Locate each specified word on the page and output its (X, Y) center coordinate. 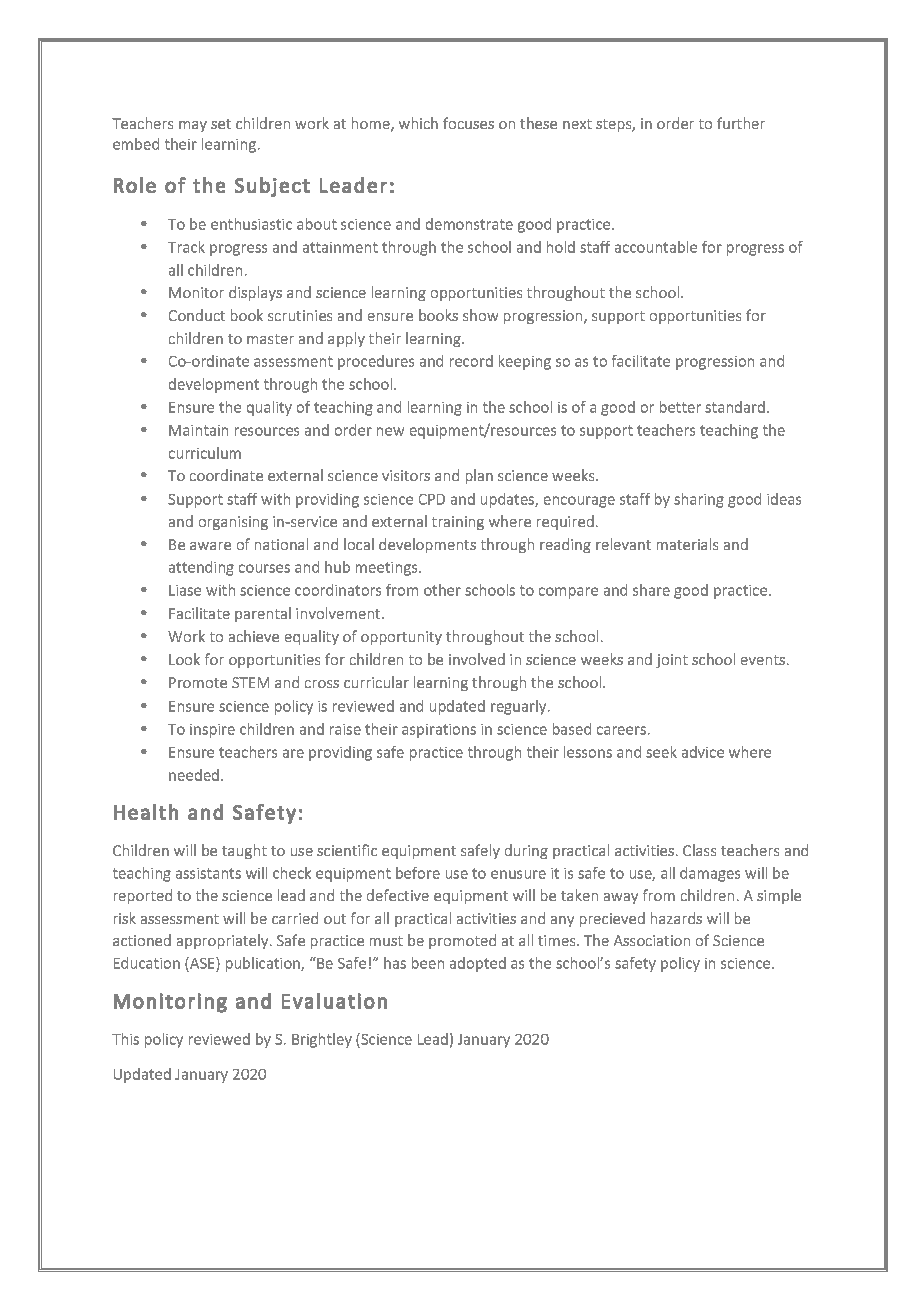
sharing (699, 500)
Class (699, 850)
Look (184, 659)
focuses (468, 123)
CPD (432, 499)
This (125, 1039)
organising (233, 523)
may (193, 126)
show (480, 315)
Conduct (197, 315)
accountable (656, 247)
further (741, 123)
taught (244, 851)
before (418, 873)
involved (477, 659)
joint (672, 661)
